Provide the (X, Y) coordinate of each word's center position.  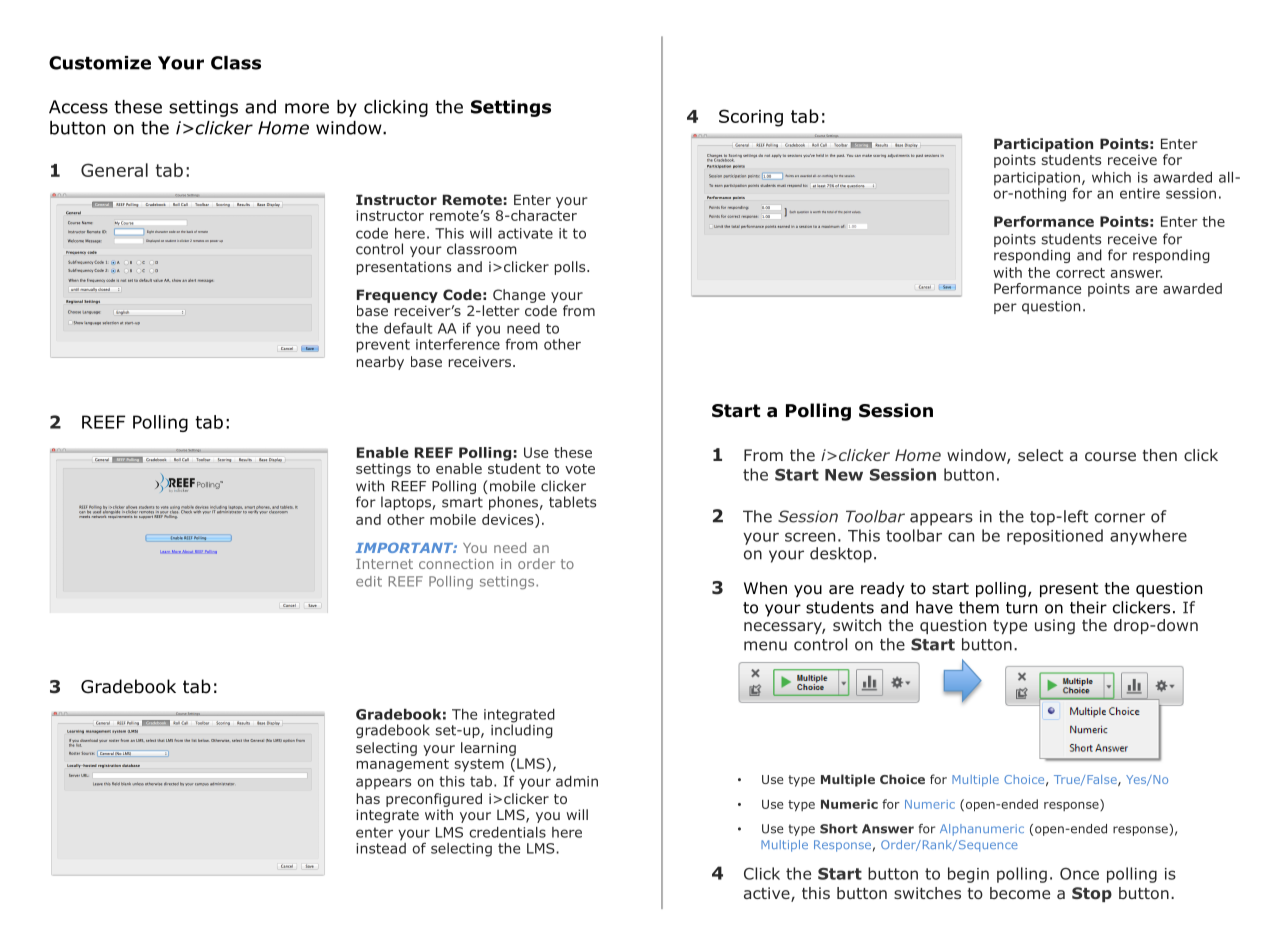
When (765, 588)
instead (381, 847)
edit (369, 581)
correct (1080, 273)
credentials (507, 832)
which (1111, 177)
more (307, 108)
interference (458, 343)
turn (1021, 608)
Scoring (751, 118)
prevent (383, 346)
